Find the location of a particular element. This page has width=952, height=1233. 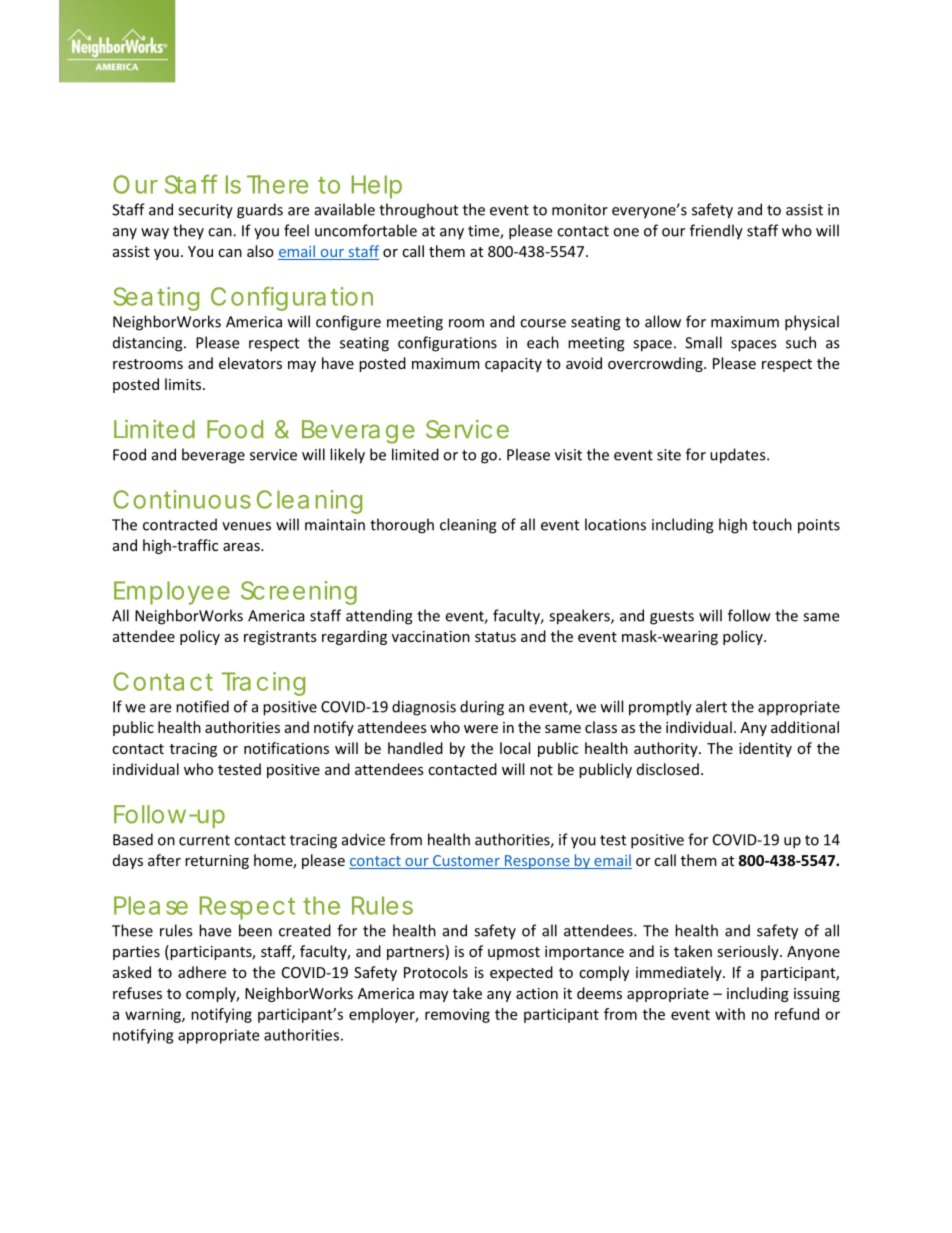

friendly is located at coordinates (716, 232).
